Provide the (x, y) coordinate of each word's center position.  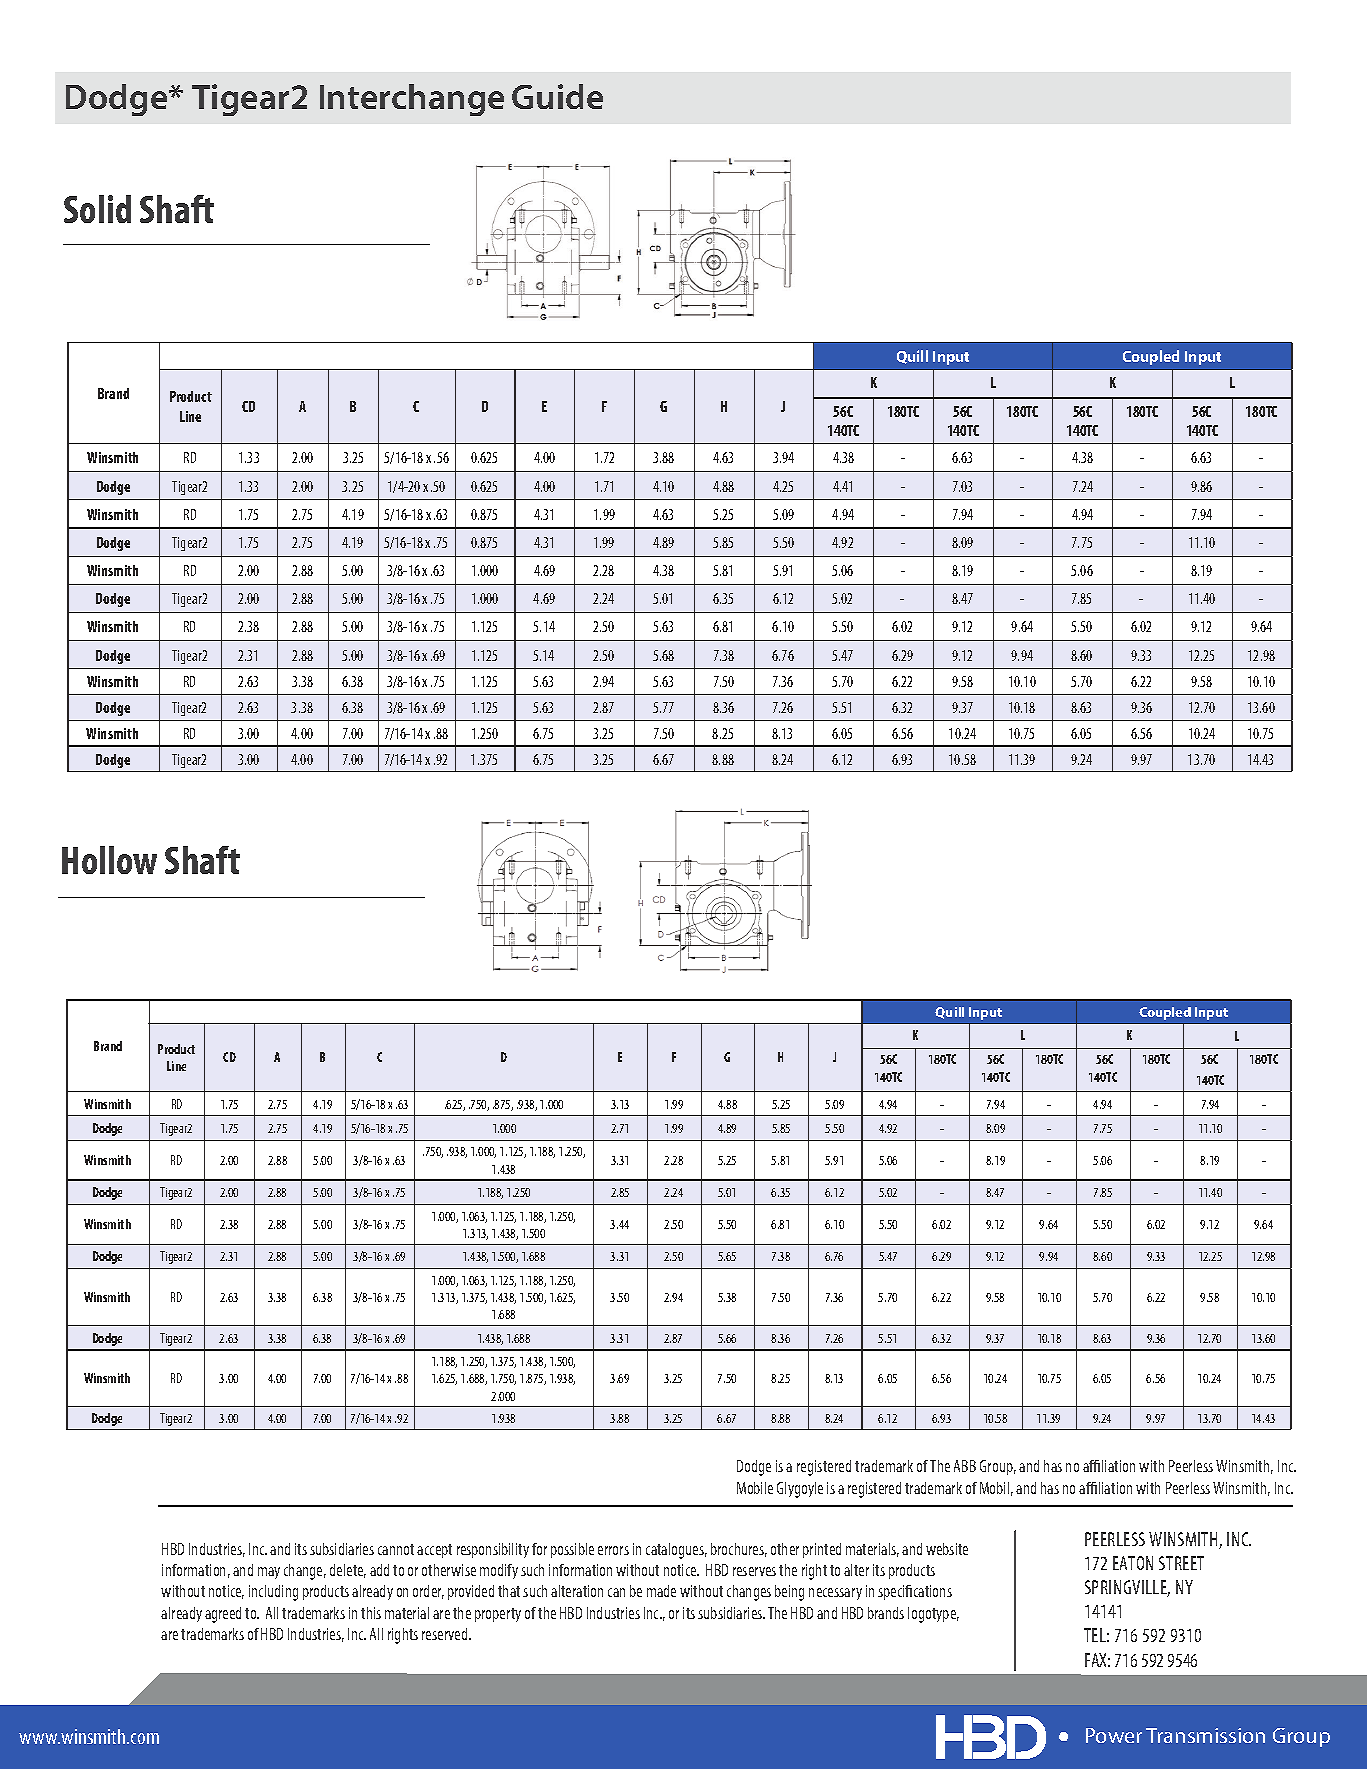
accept (434, 1551)
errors (613, 1550)
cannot (396, 1549)
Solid (97, 209)
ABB (965, 1466)
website (947, 1549)
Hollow (109, 860)
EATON (1133, 1563)
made (661, 1591)
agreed (223, 1615)
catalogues (676, 1551)
